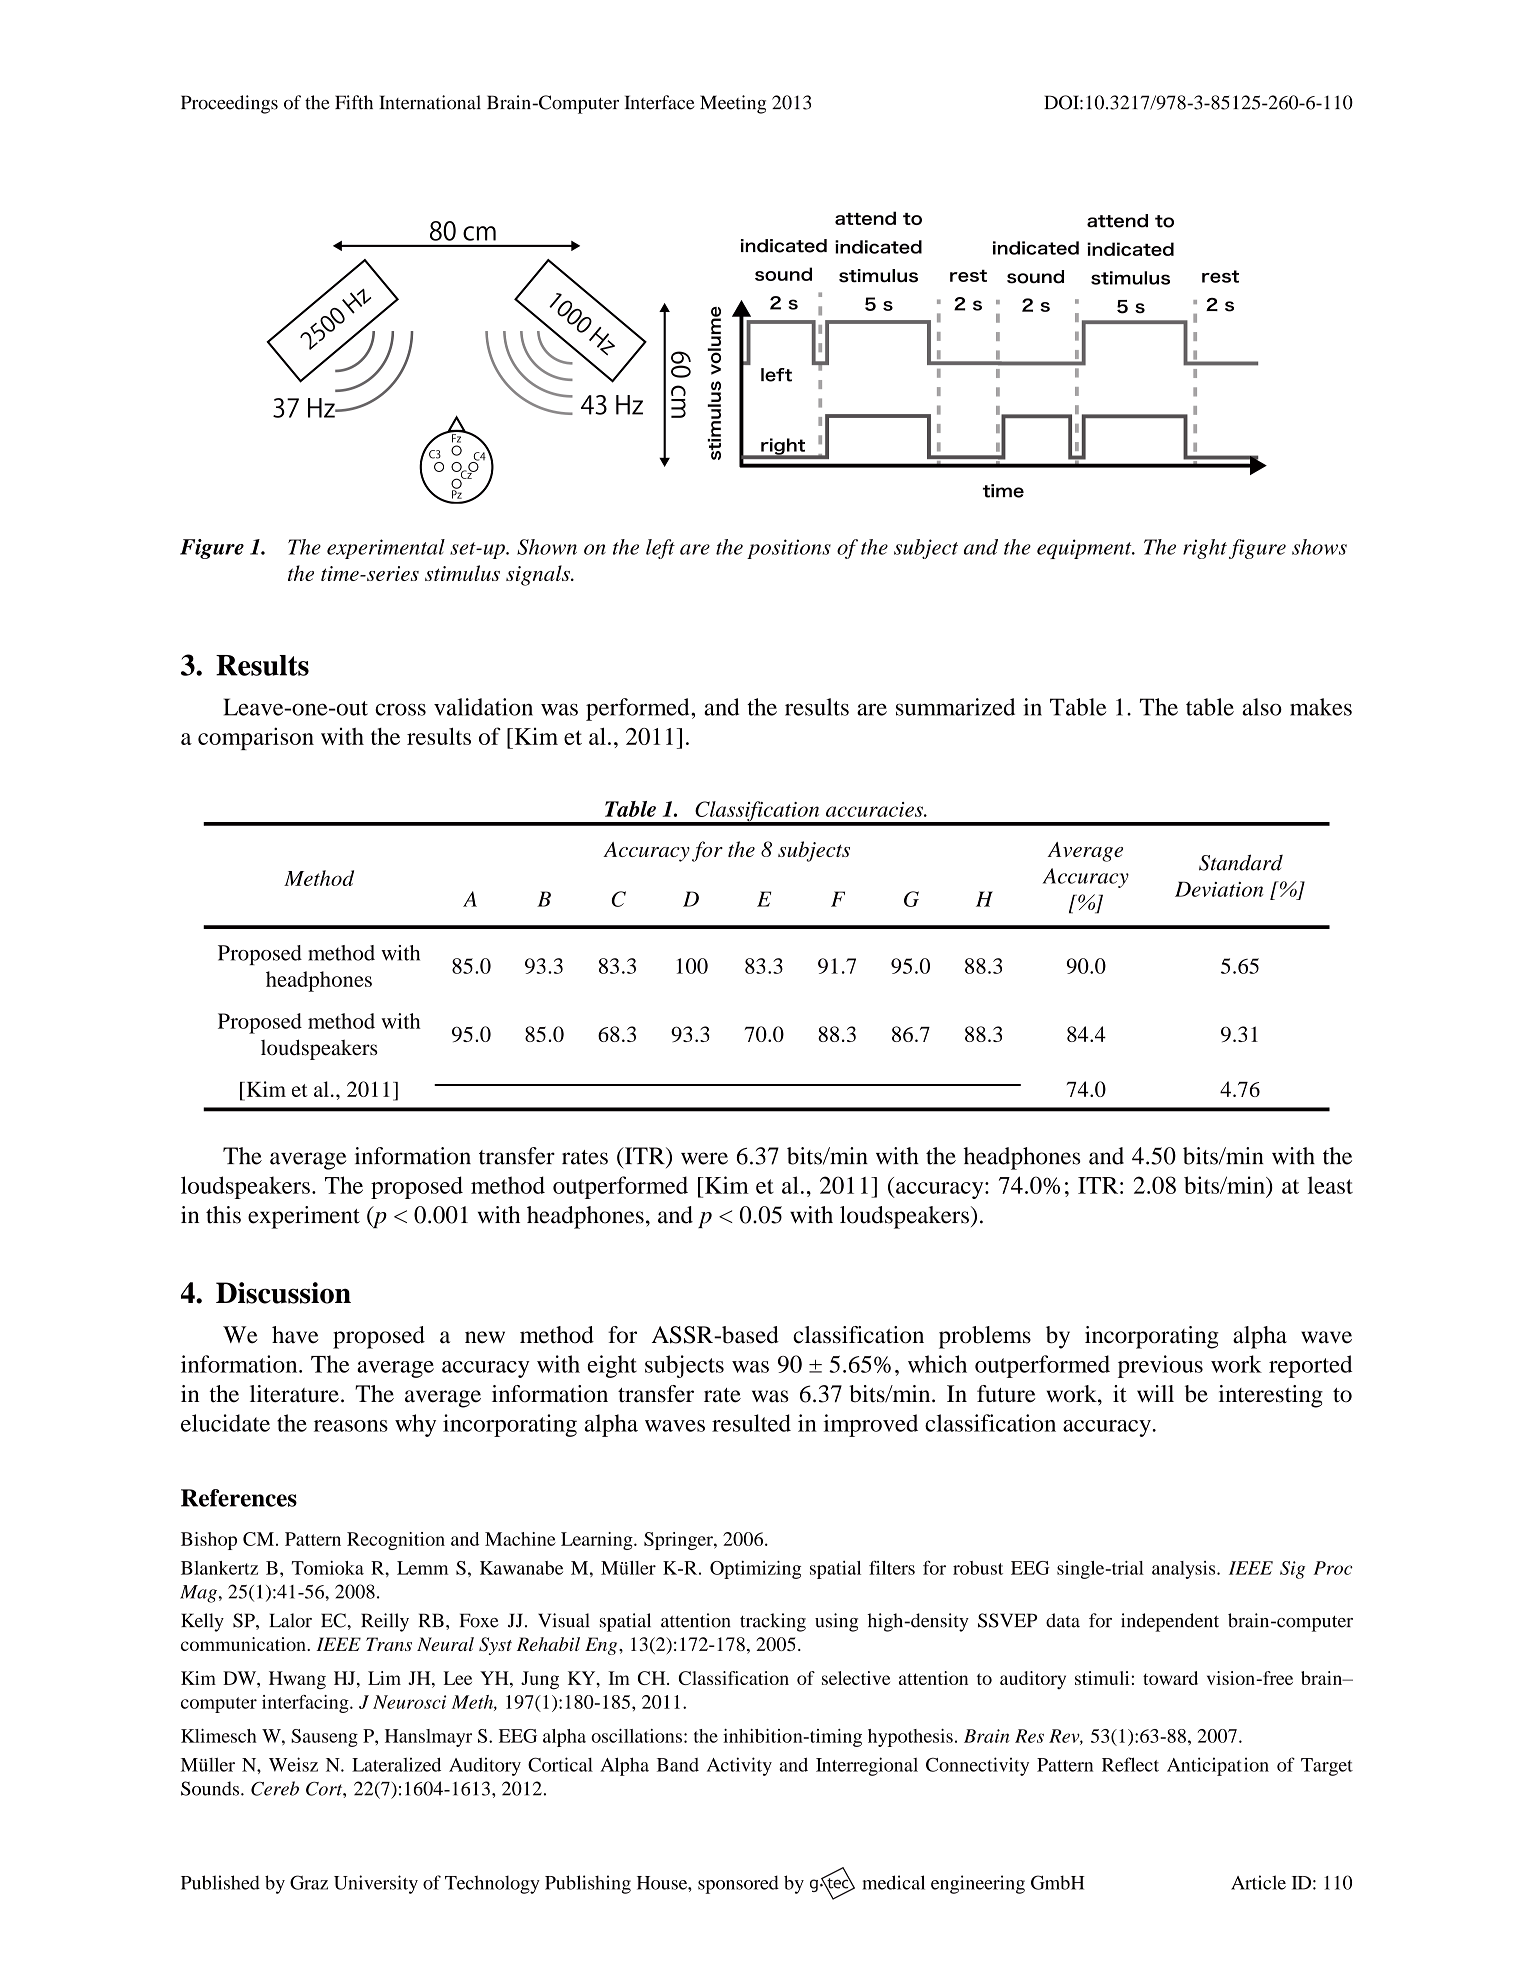 This image has height=1984, width=1533. I want to click on equipment, so click(1085, 549).
